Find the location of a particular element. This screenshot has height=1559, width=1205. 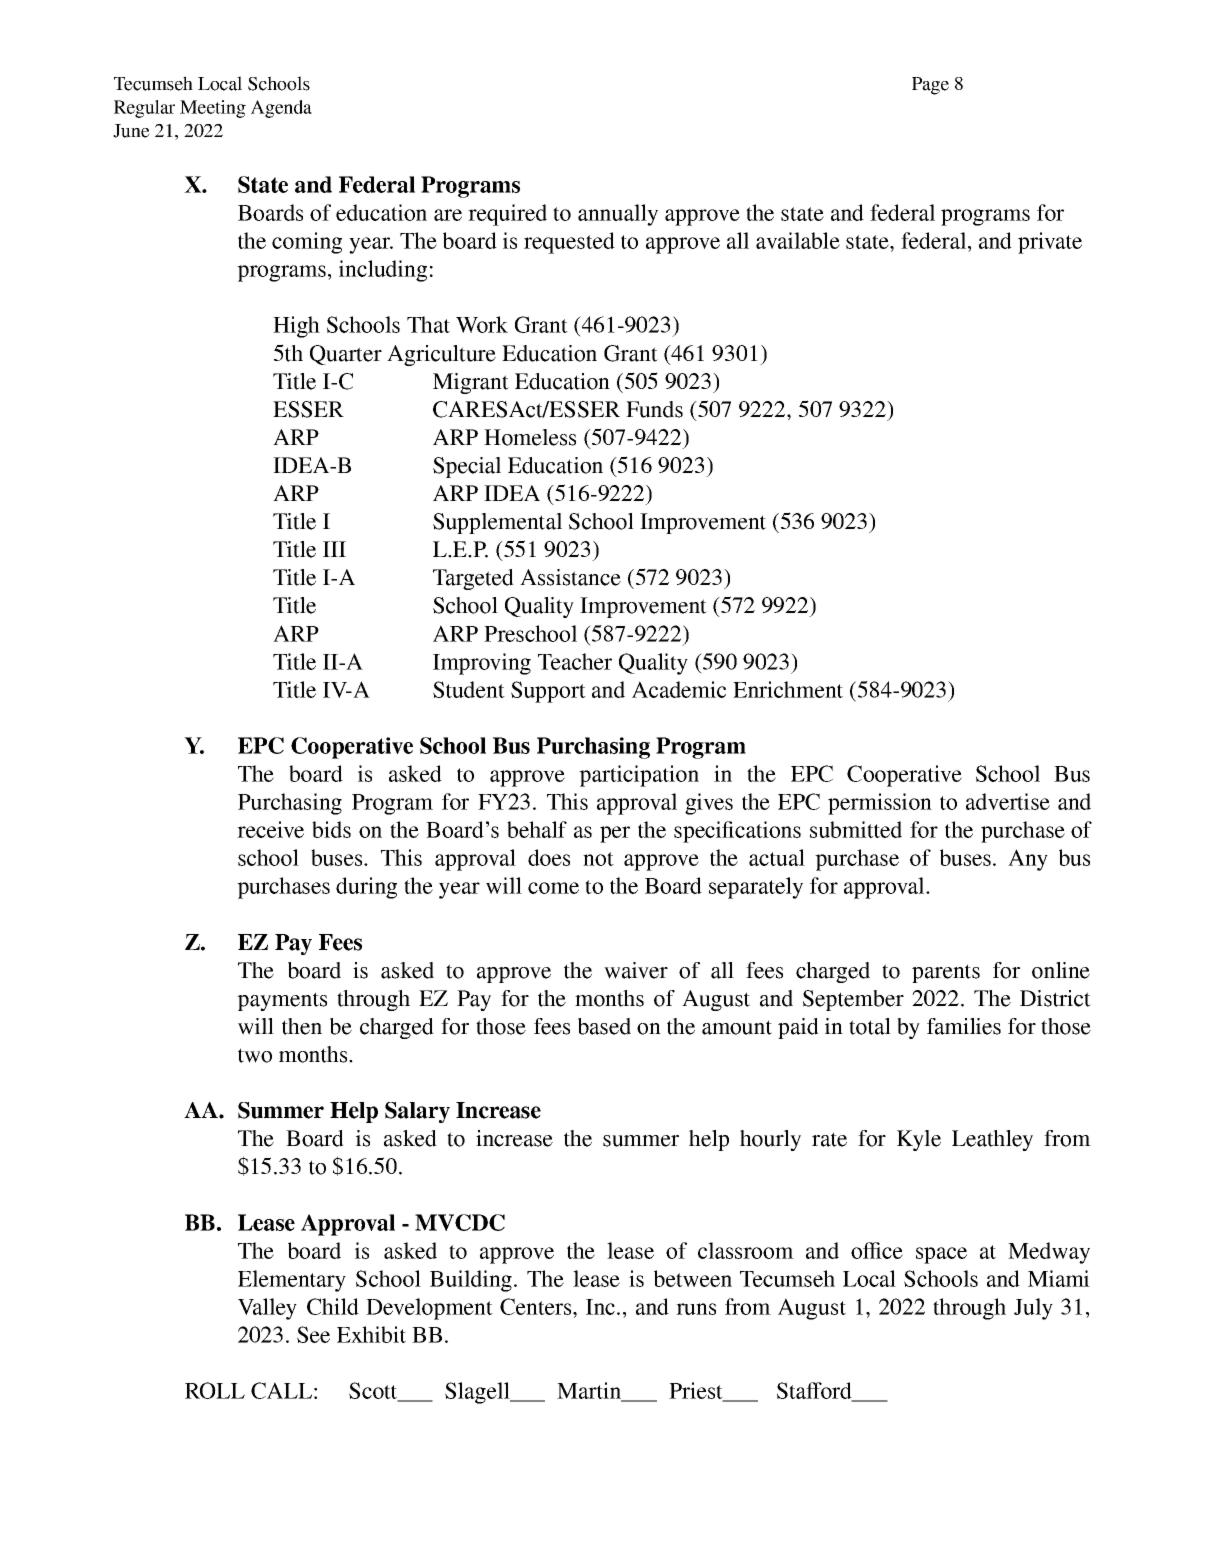

private is located at coordinates (1050, 243).
